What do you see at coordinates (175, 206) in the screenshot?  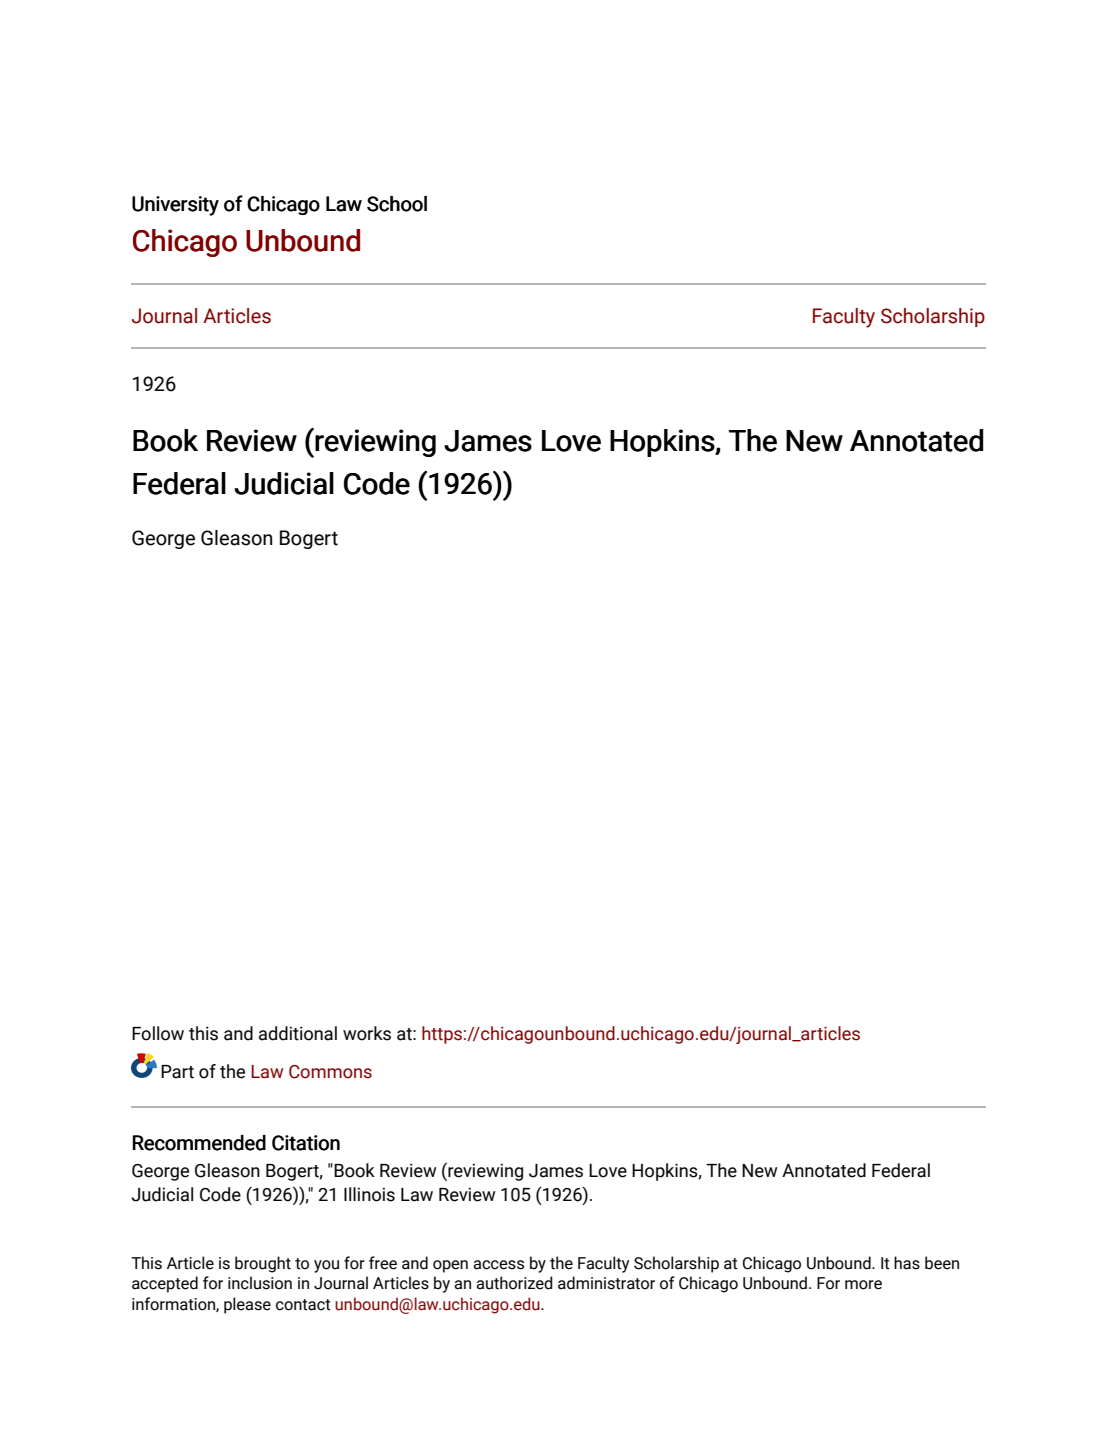 I see `University` at bounding box center [175, 206].
